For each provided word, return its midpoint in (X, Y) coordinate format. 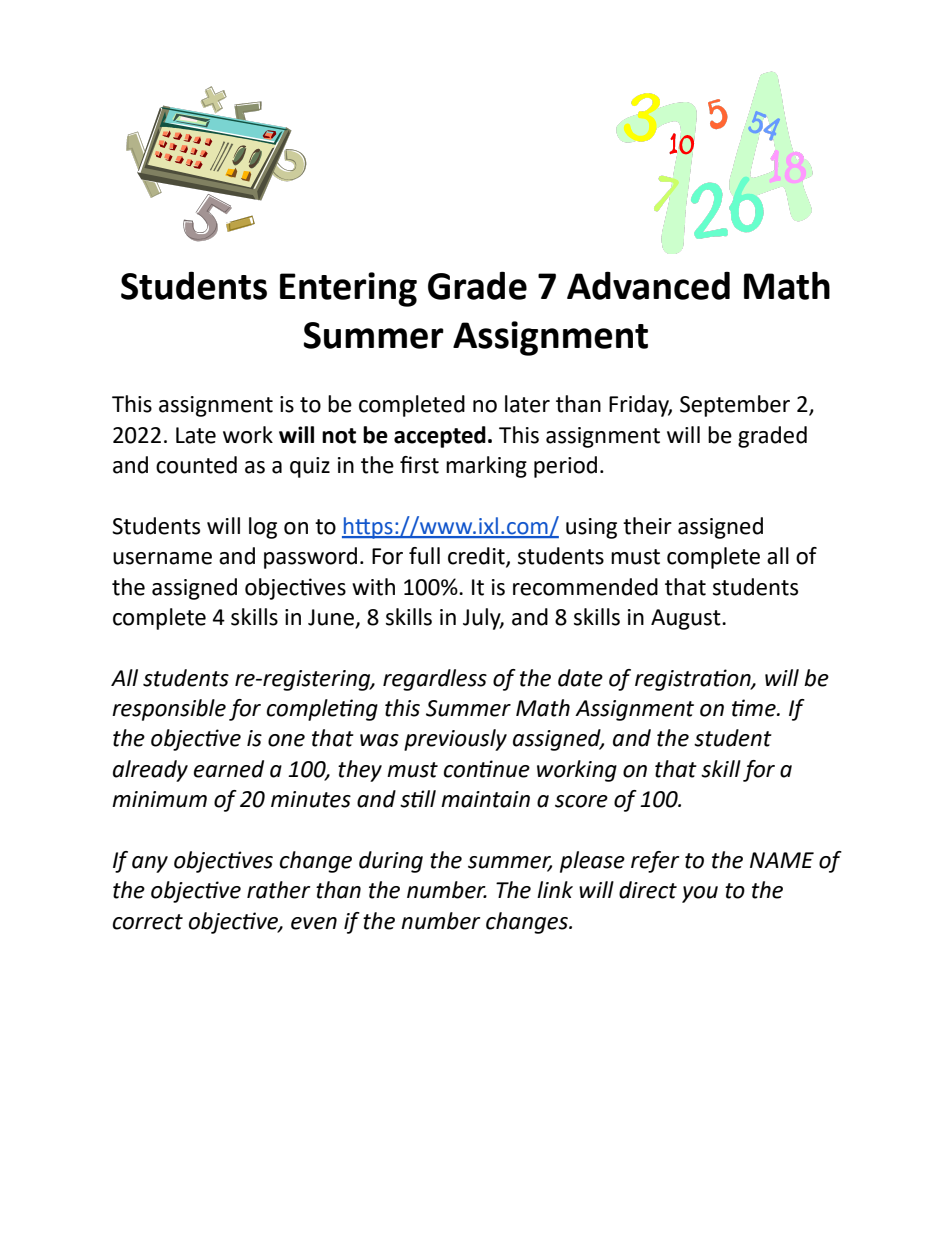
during (391, 862)
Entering (348, 289)
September (735, 406)
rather (279, 890)
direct (648, 890)
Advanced (648, 285)
